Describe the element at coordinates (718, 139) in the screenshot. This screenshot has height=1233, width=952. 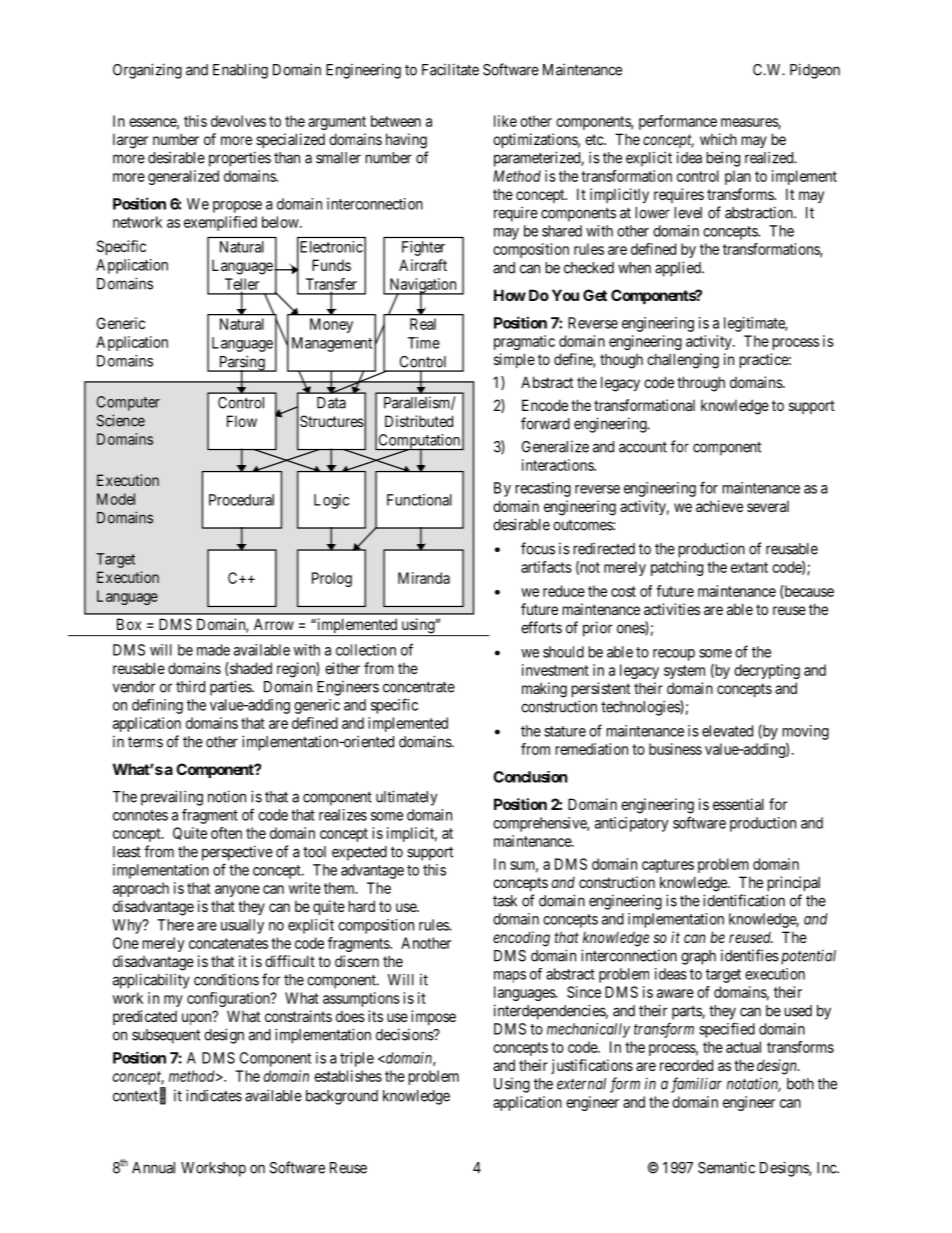
I see `which` at that location.
